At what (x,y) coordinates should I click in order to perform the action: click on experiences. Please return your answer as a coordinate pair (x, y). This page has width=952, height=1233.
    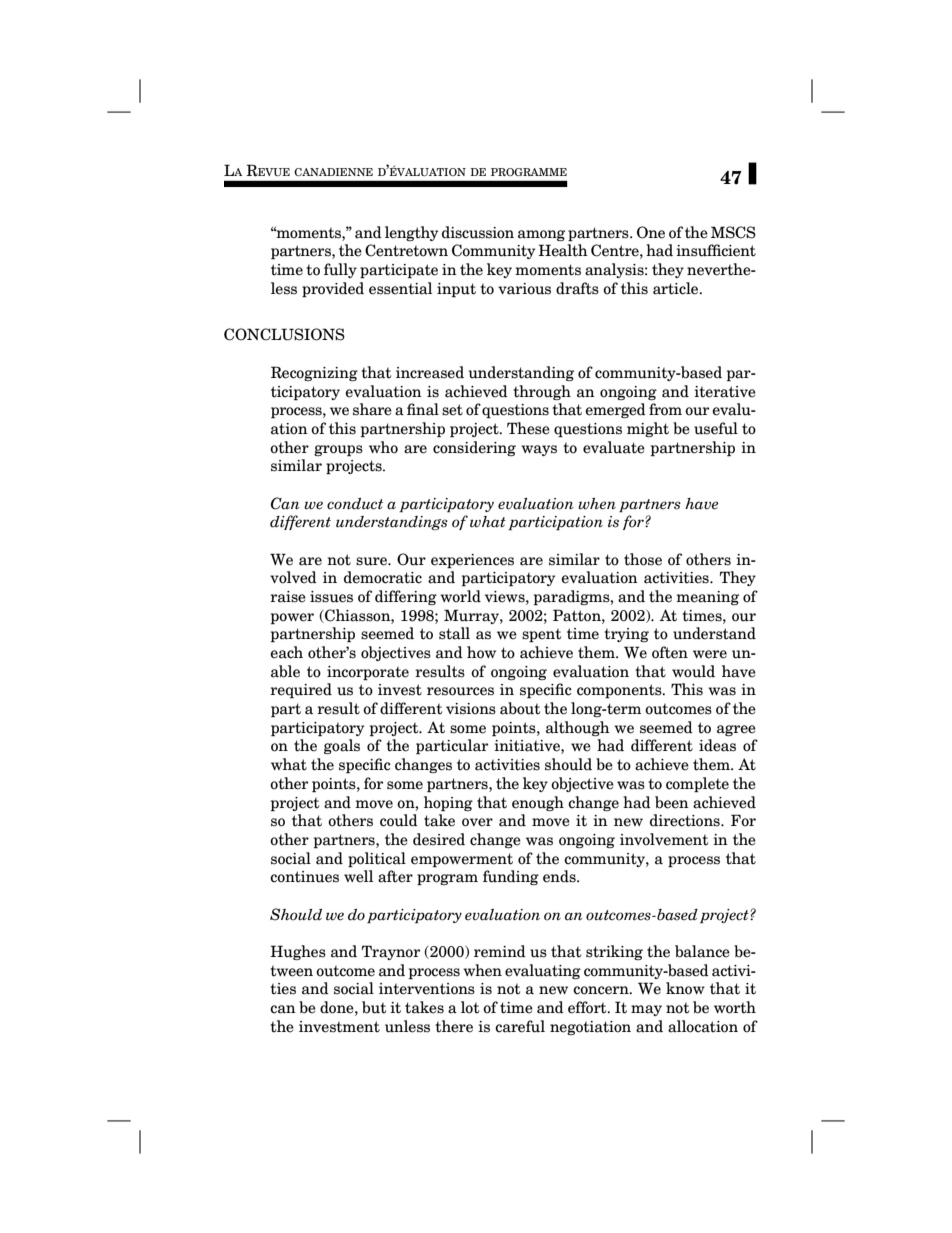
    Looking at the image, I should click on (472, 561).
